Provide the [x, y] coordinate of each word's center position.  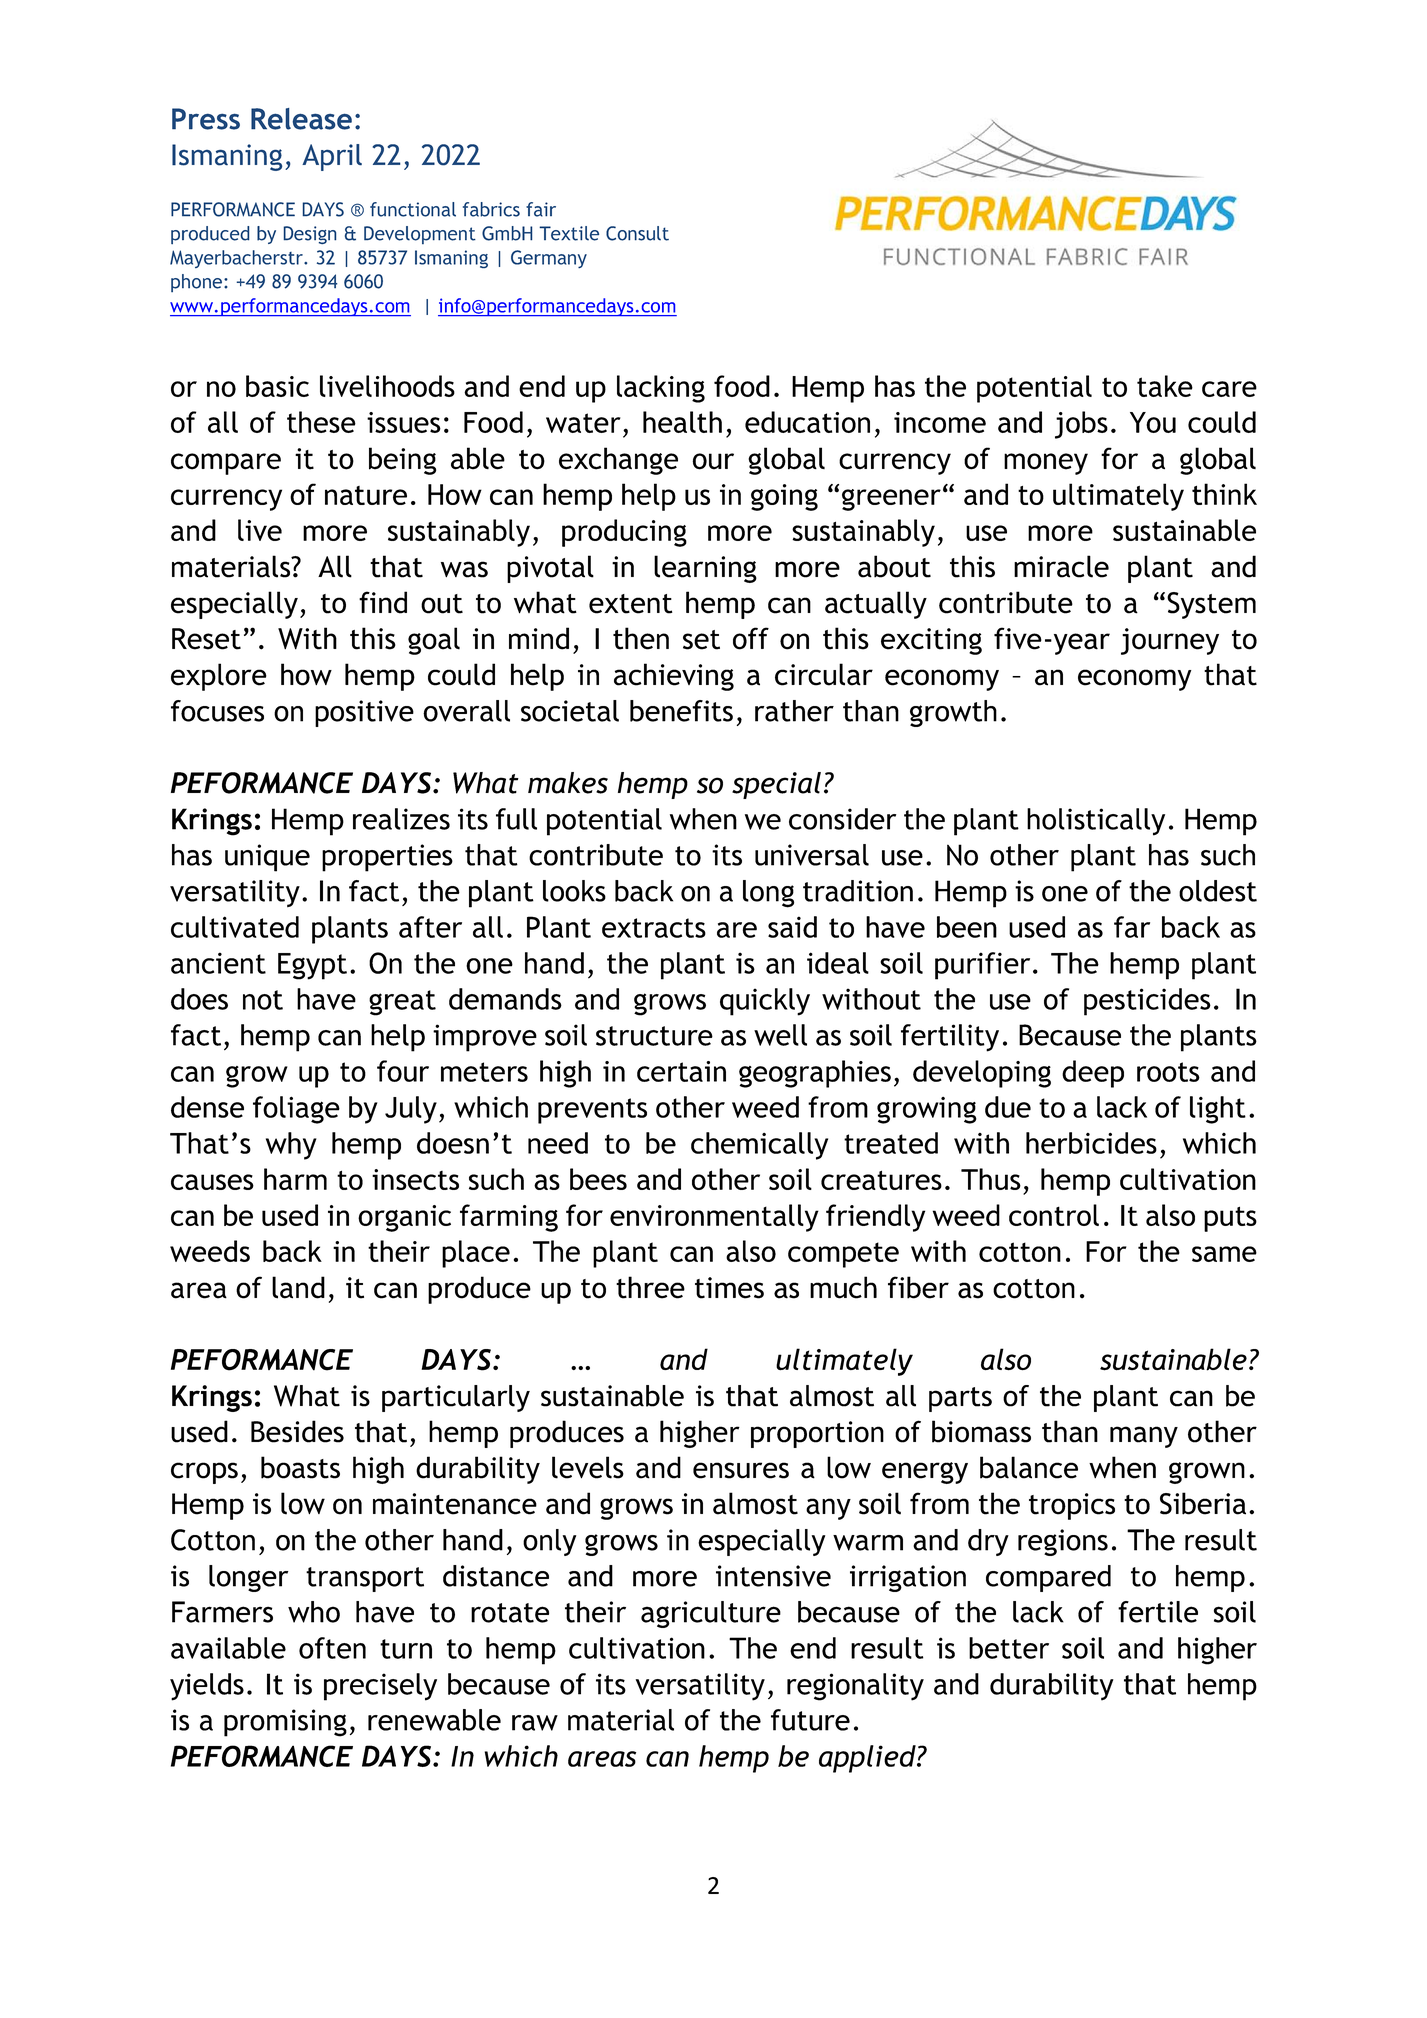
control [1054, 1215]
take [1165, 386]
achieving [674, 677]
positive [364, 713]
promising [285, 1723]
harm [295, 1179]
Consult [637, 233]
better [1009, 1648]
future [810, 1720]
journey [1170, 641]
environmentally [714, 1218]
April [332, 157]
